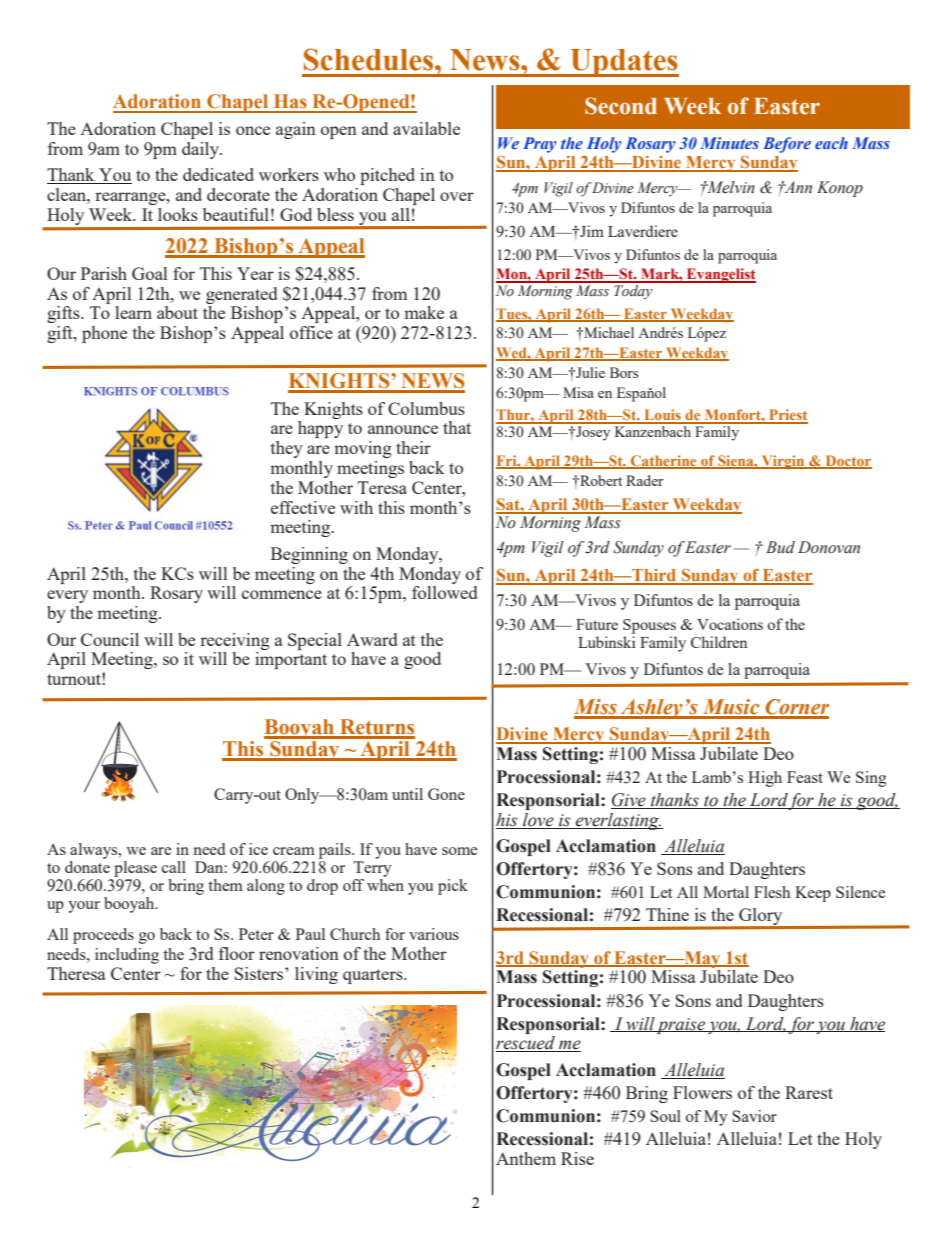 This screenshot has height=1233, width=952. What do you see at coordinates (76, 973) in the screenshot?
I see `Theresa` at bounding box center [76, 973].
